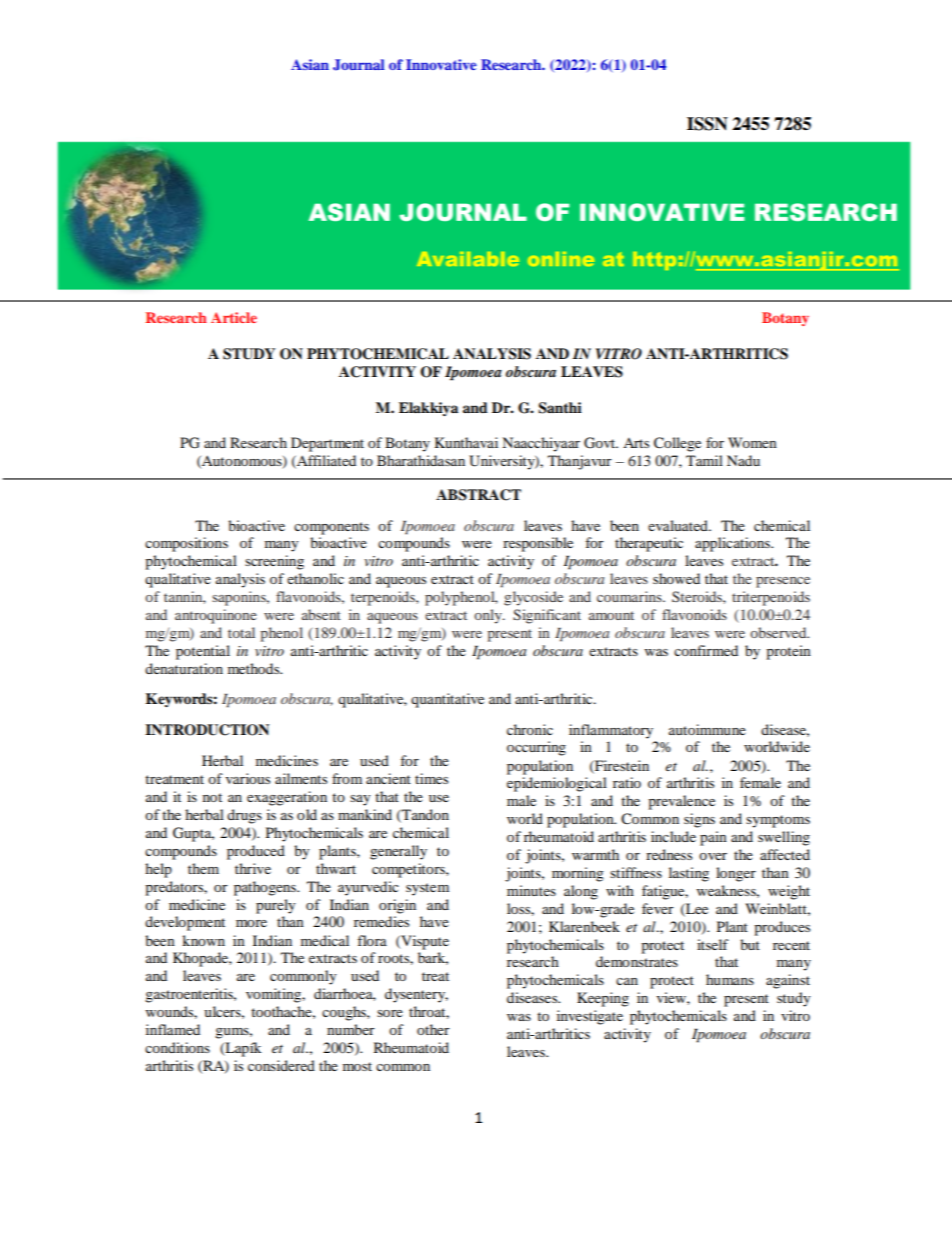  What do you see at coordinates (707, 124) in the screenshot?
I see `ISSN` at bounding box center [707, 124].
